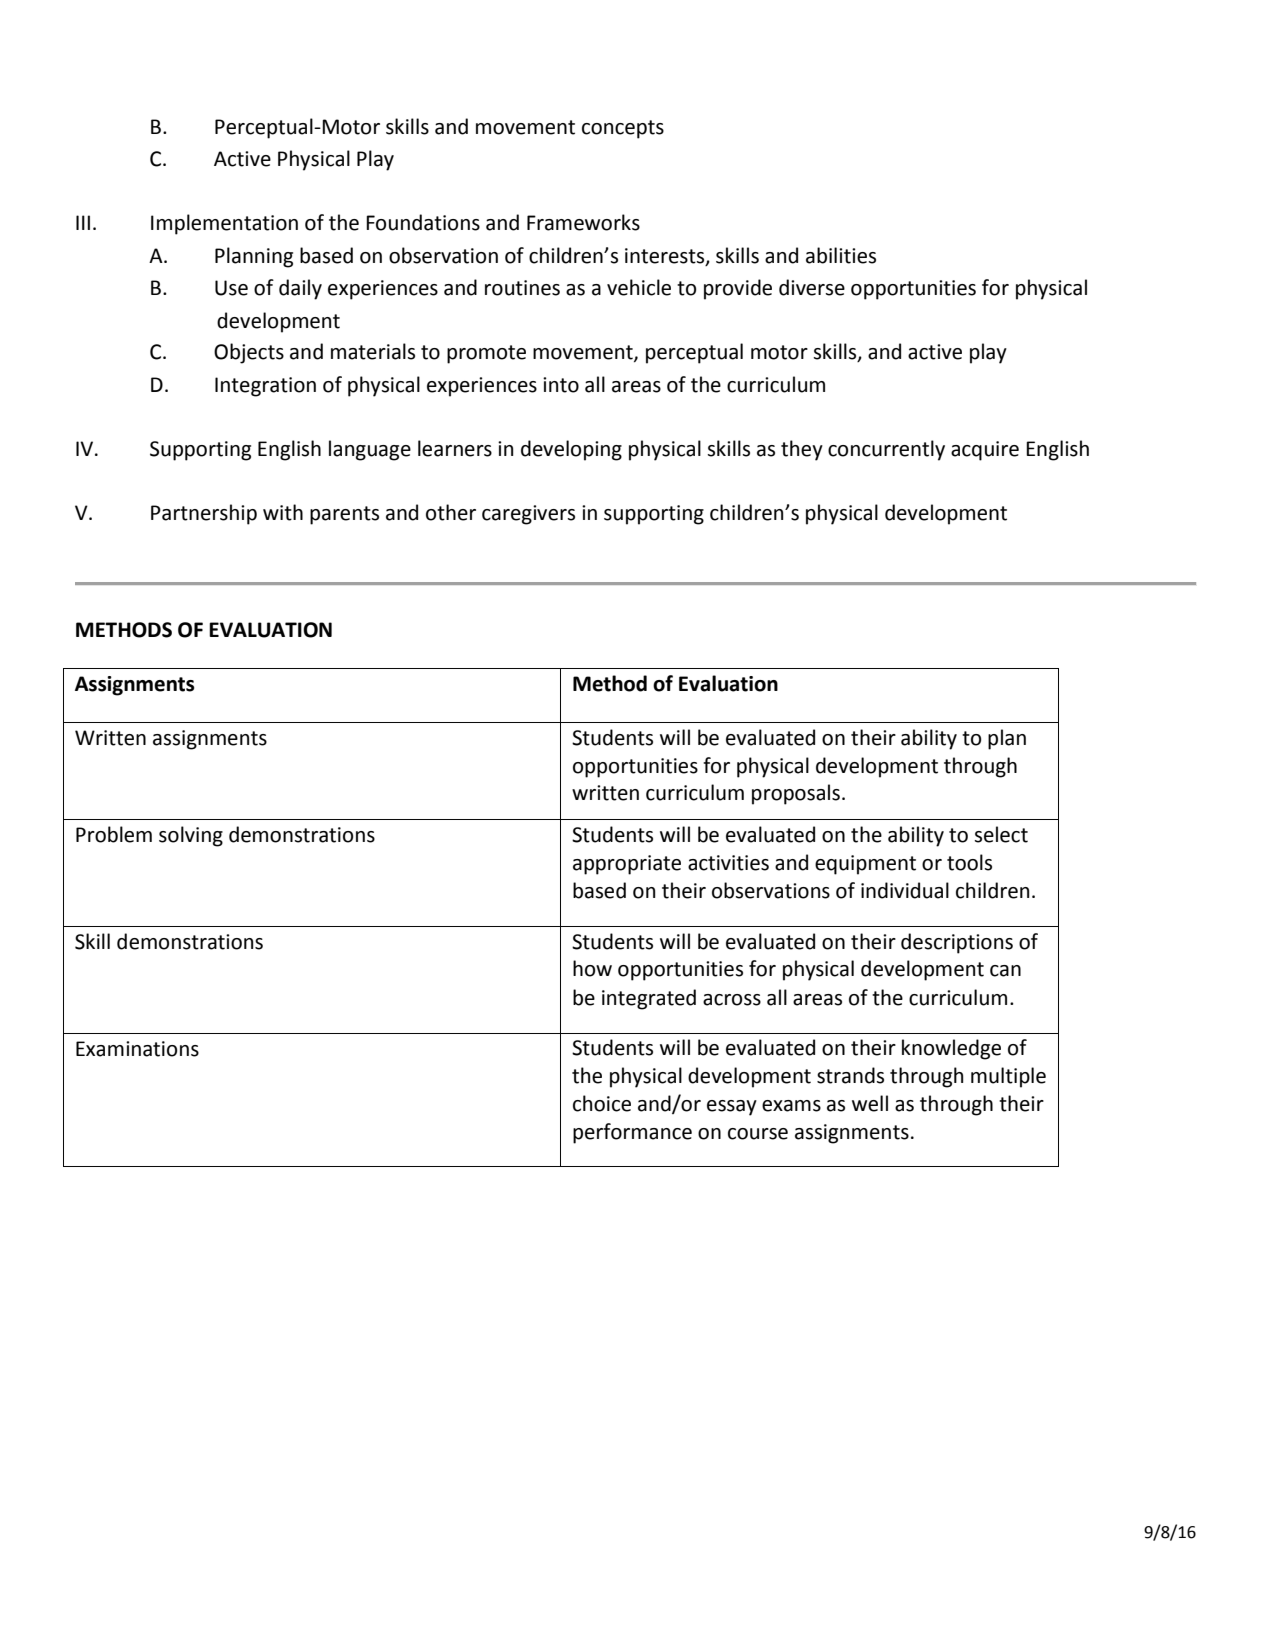  I want to click on Implementation, so click(224, 224).
